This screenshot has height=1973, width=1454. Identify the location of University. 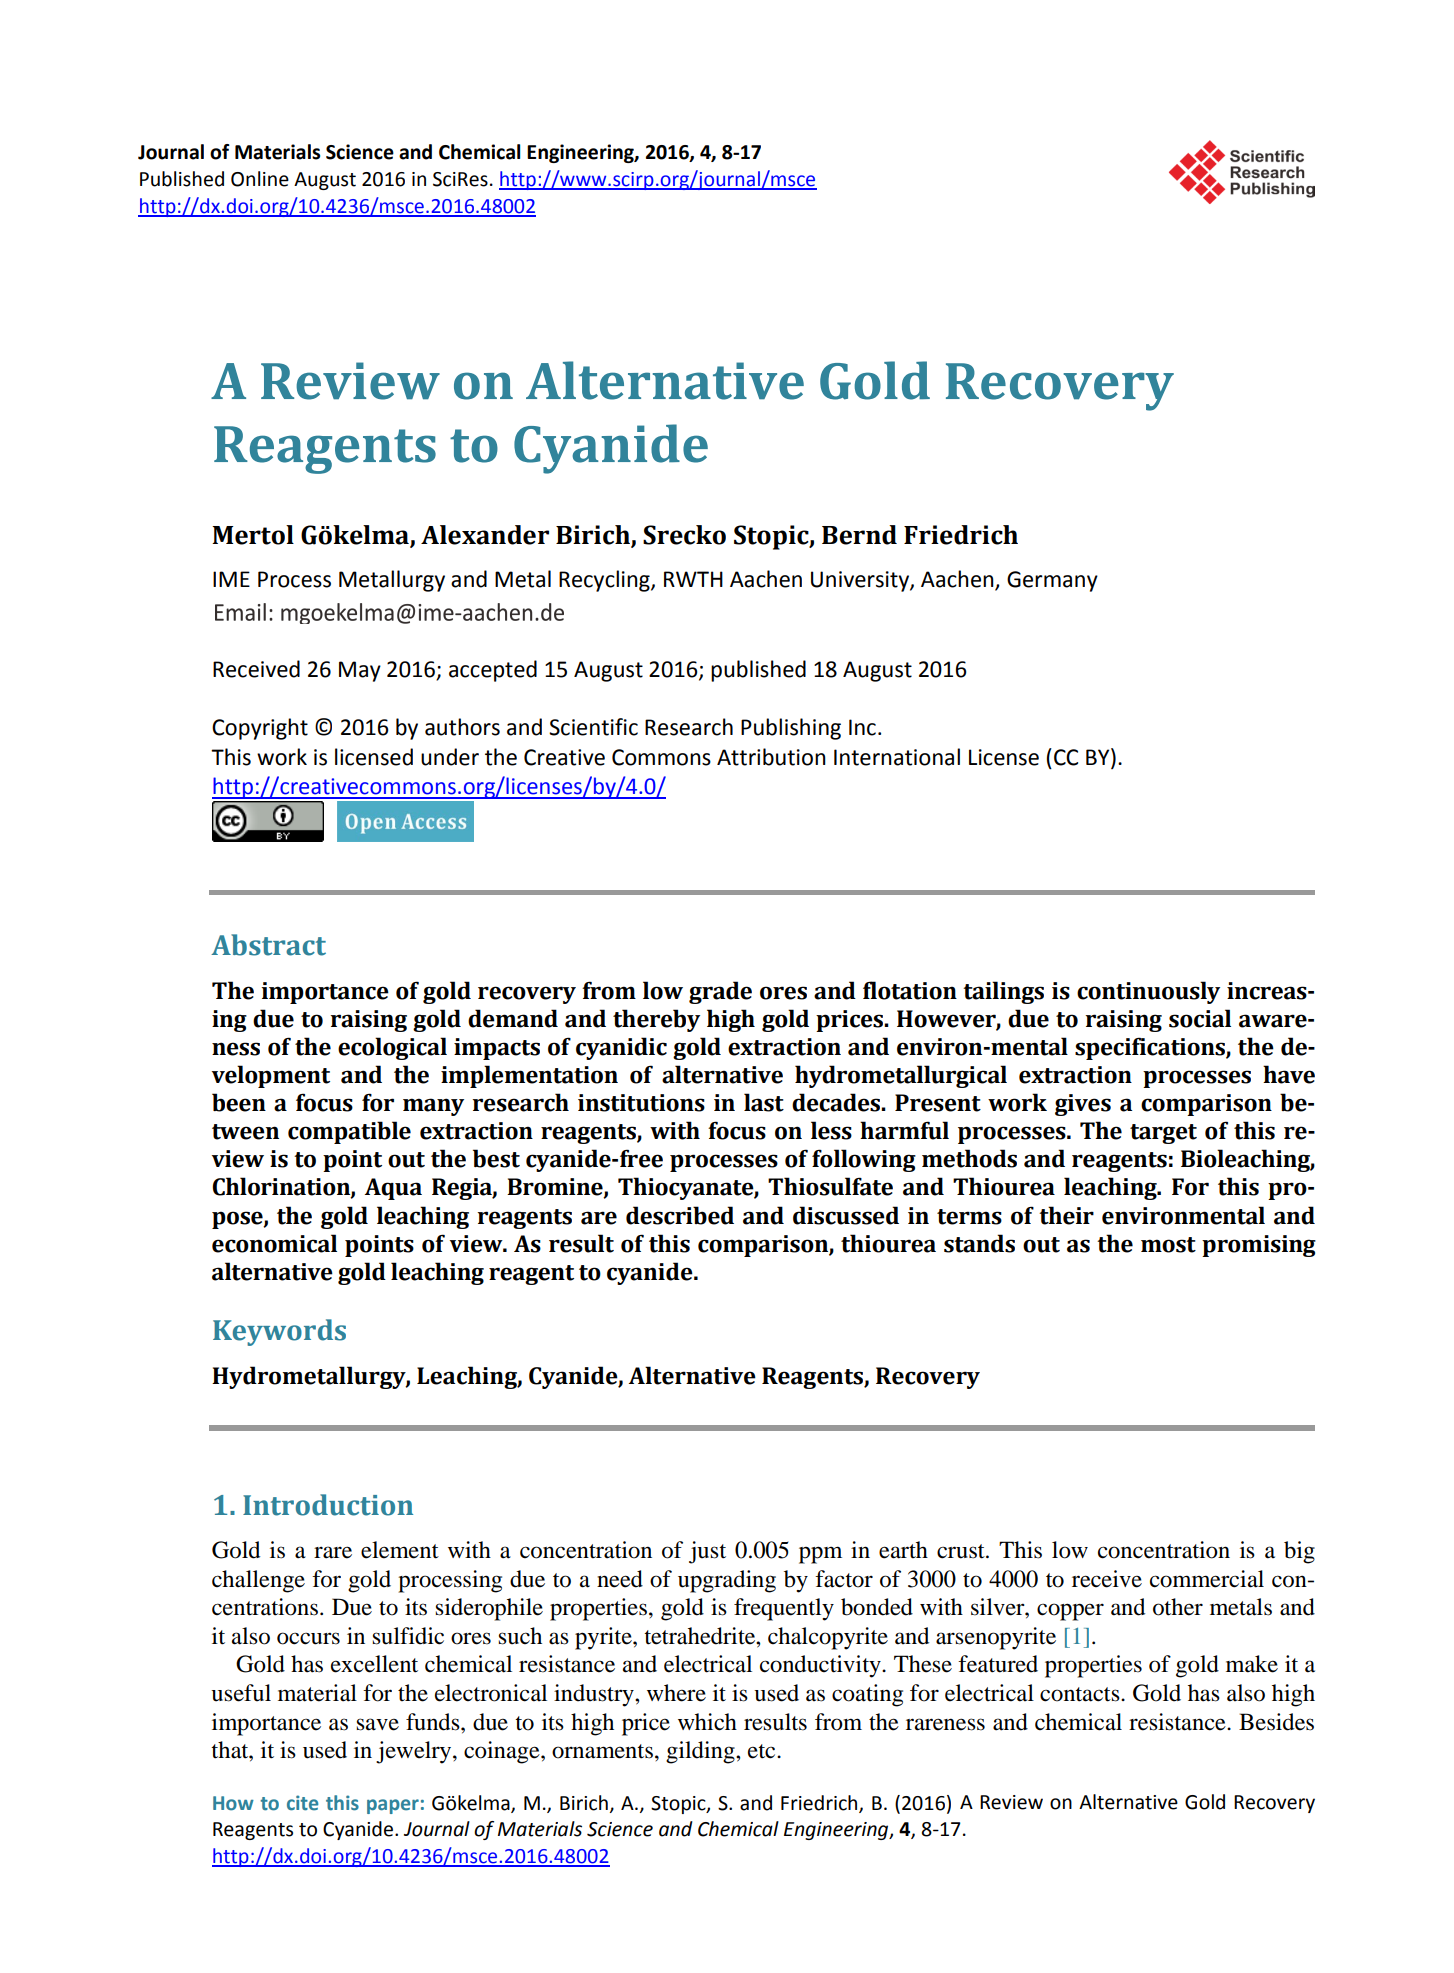
(861, 581).
